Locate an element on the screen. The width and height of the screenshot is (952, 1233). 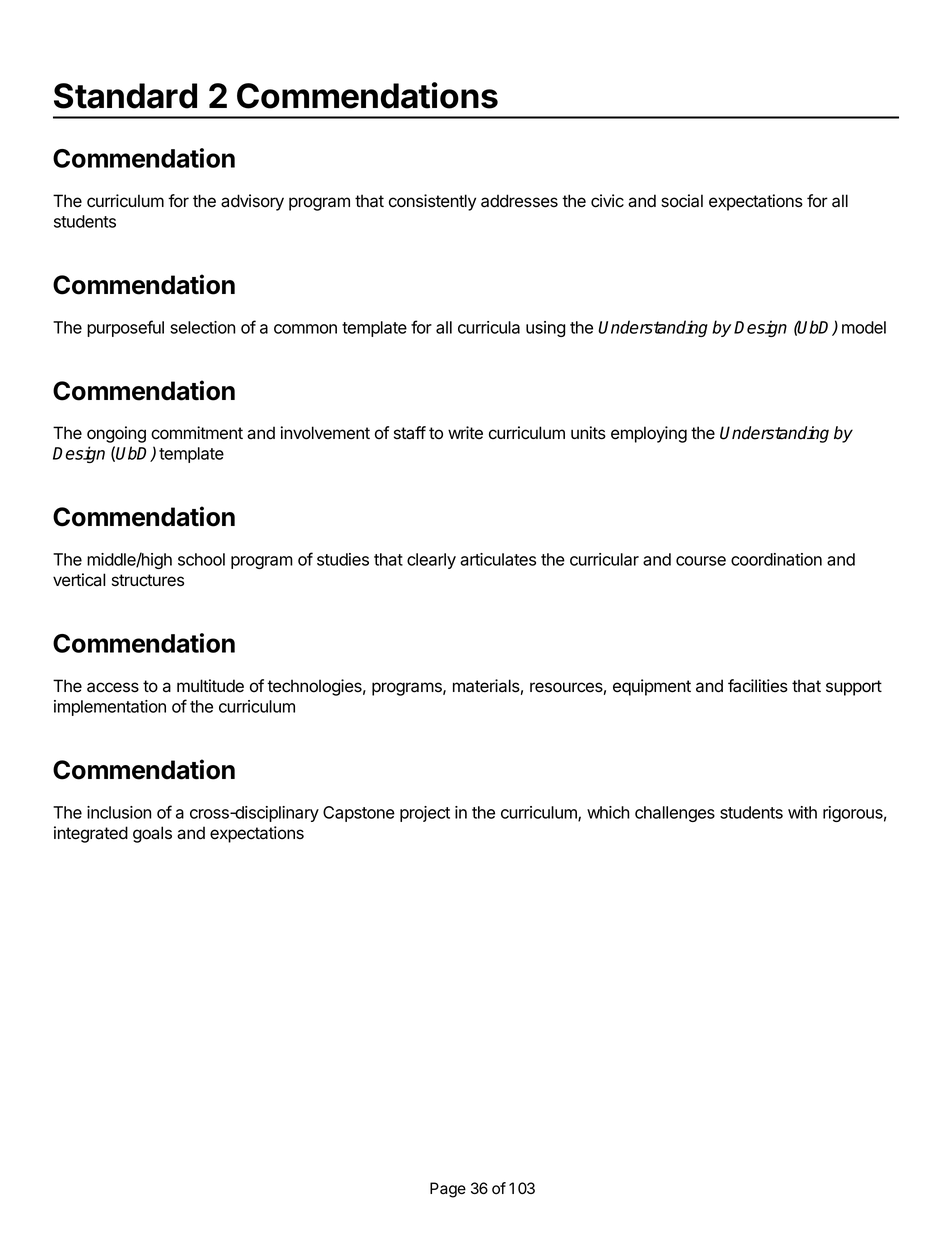
model is located at coordinates (864, 327).
